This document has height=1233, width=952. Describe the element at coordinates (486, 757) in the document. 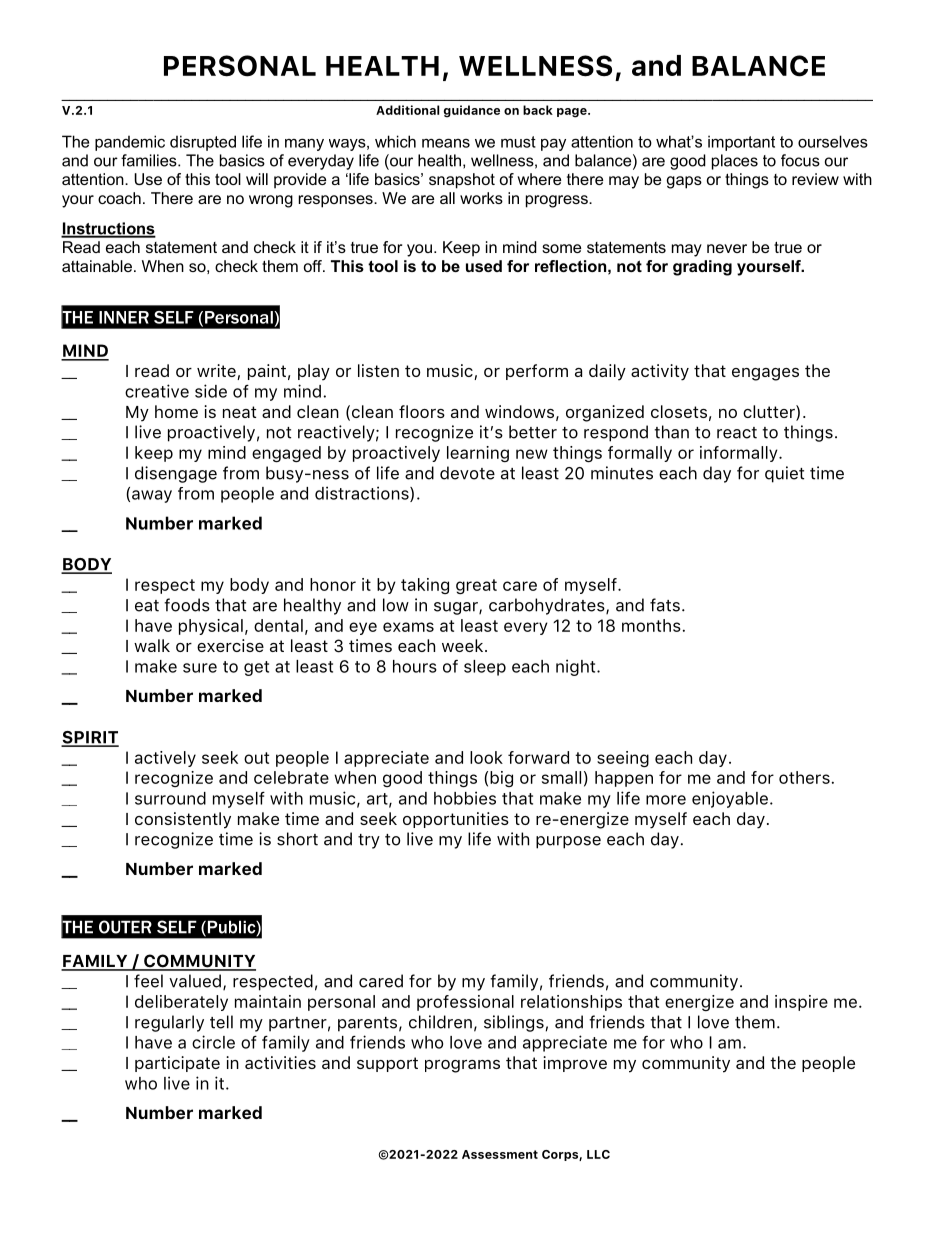

I see `look` at that location.
